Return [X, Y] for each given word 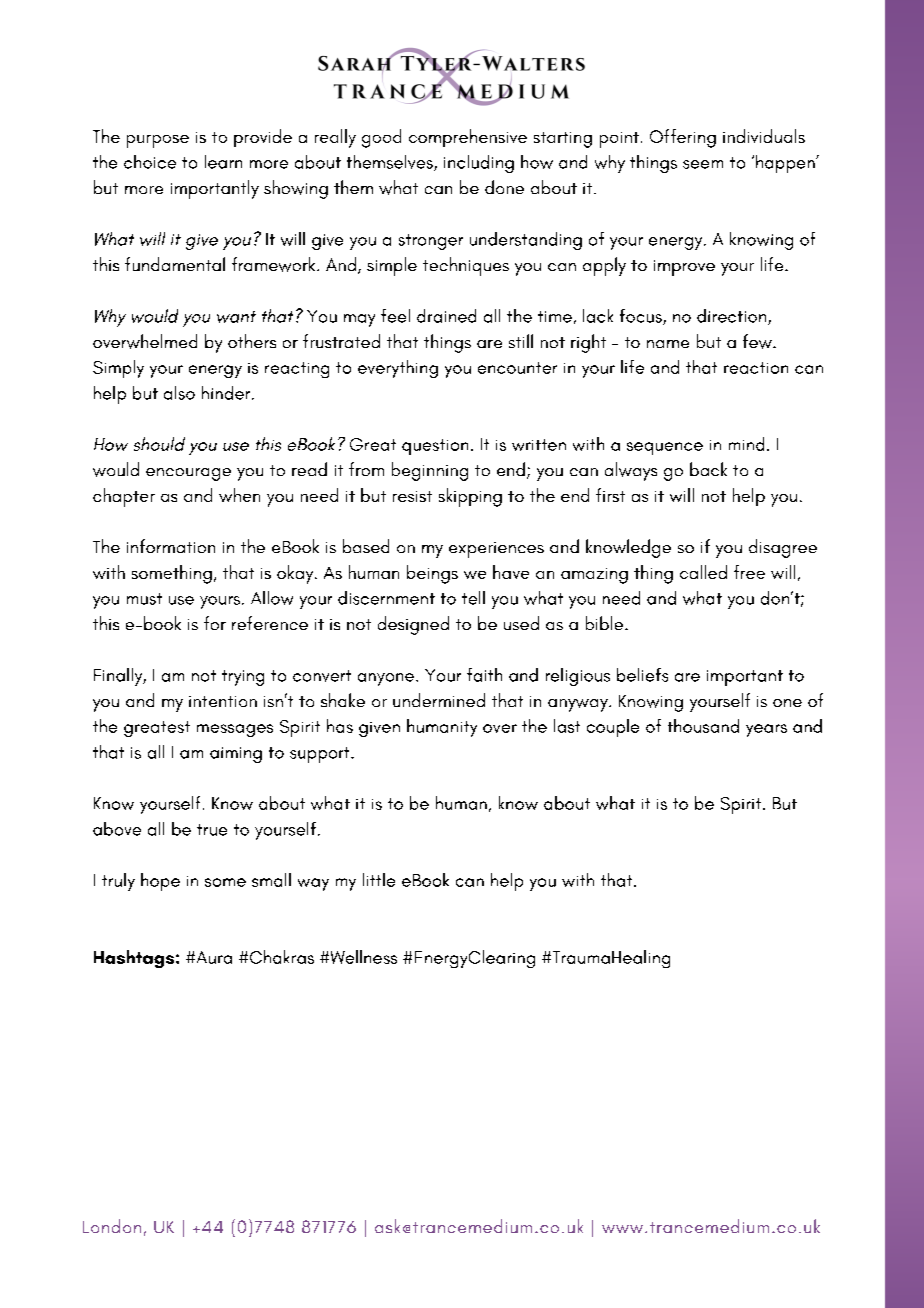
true [212, 830]
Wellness [362, 957]
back [708, 469]
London [112, 1226]
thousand [703, 726]
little [379, 880]
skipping [470, 497]
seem [703, 164]
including [479, 164]
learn [223, 162]
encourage [188, 474]
